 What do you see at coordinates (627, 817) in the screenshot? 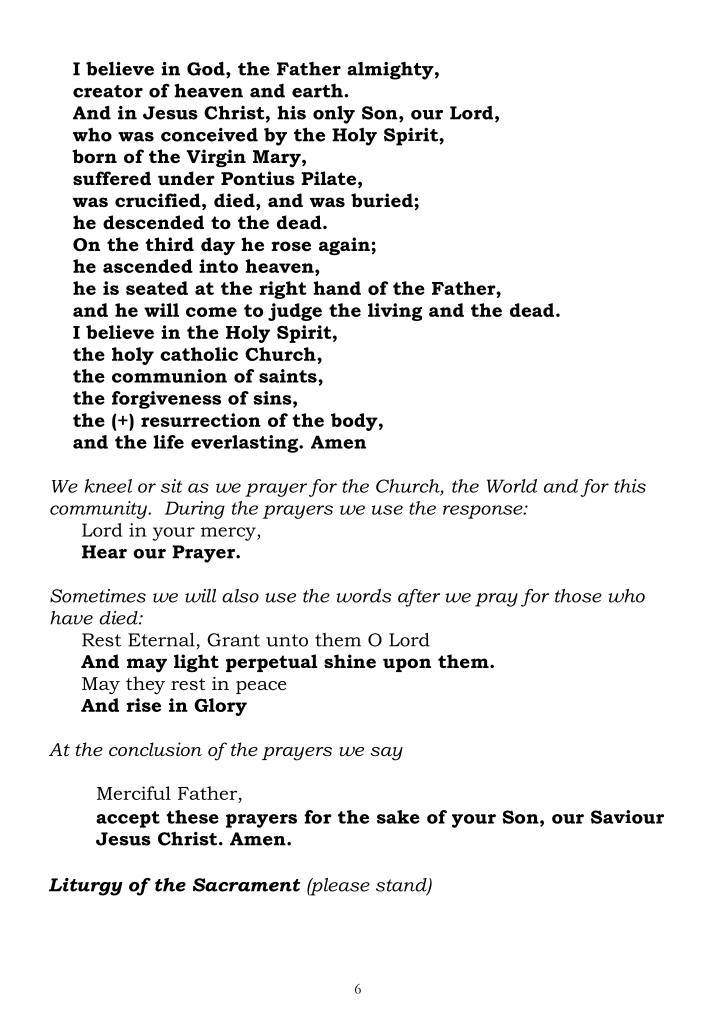
I see `Saviour` at bounding box center [627, 817].
